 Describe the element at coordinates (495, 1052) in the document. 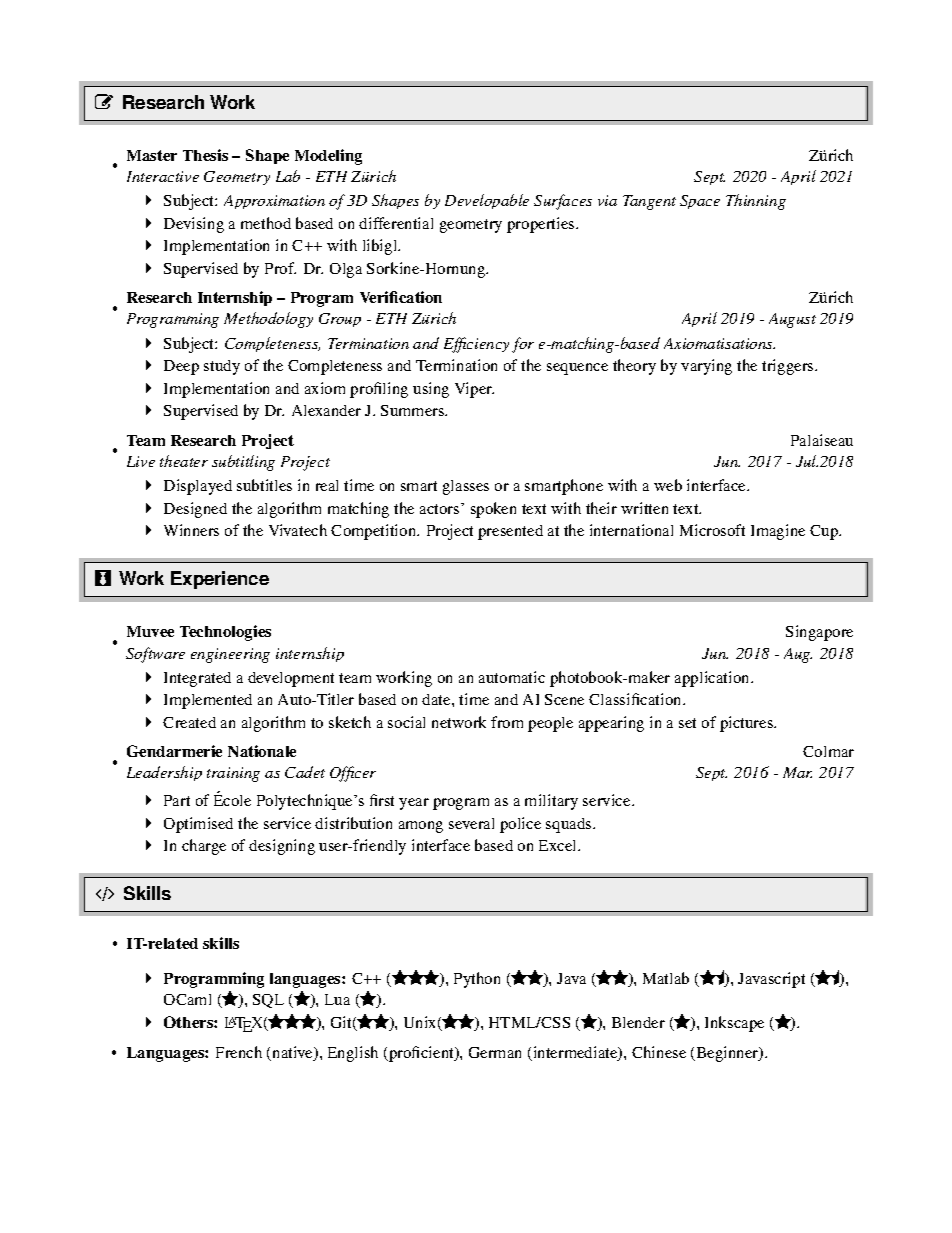

I see `German` at that location.
